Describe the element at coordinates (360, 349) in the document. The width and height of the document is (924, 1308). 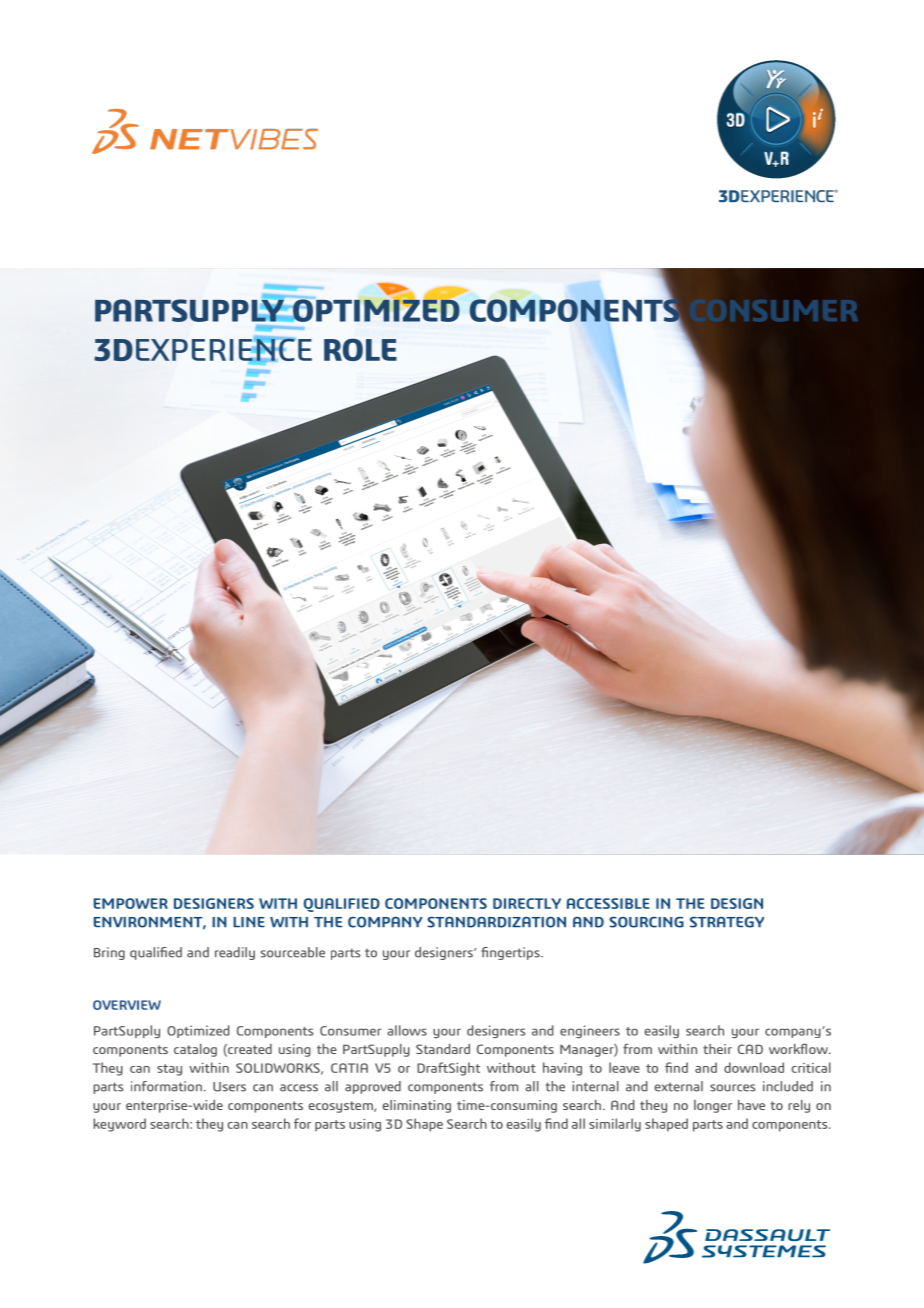
I see `ROLE` at that location.
